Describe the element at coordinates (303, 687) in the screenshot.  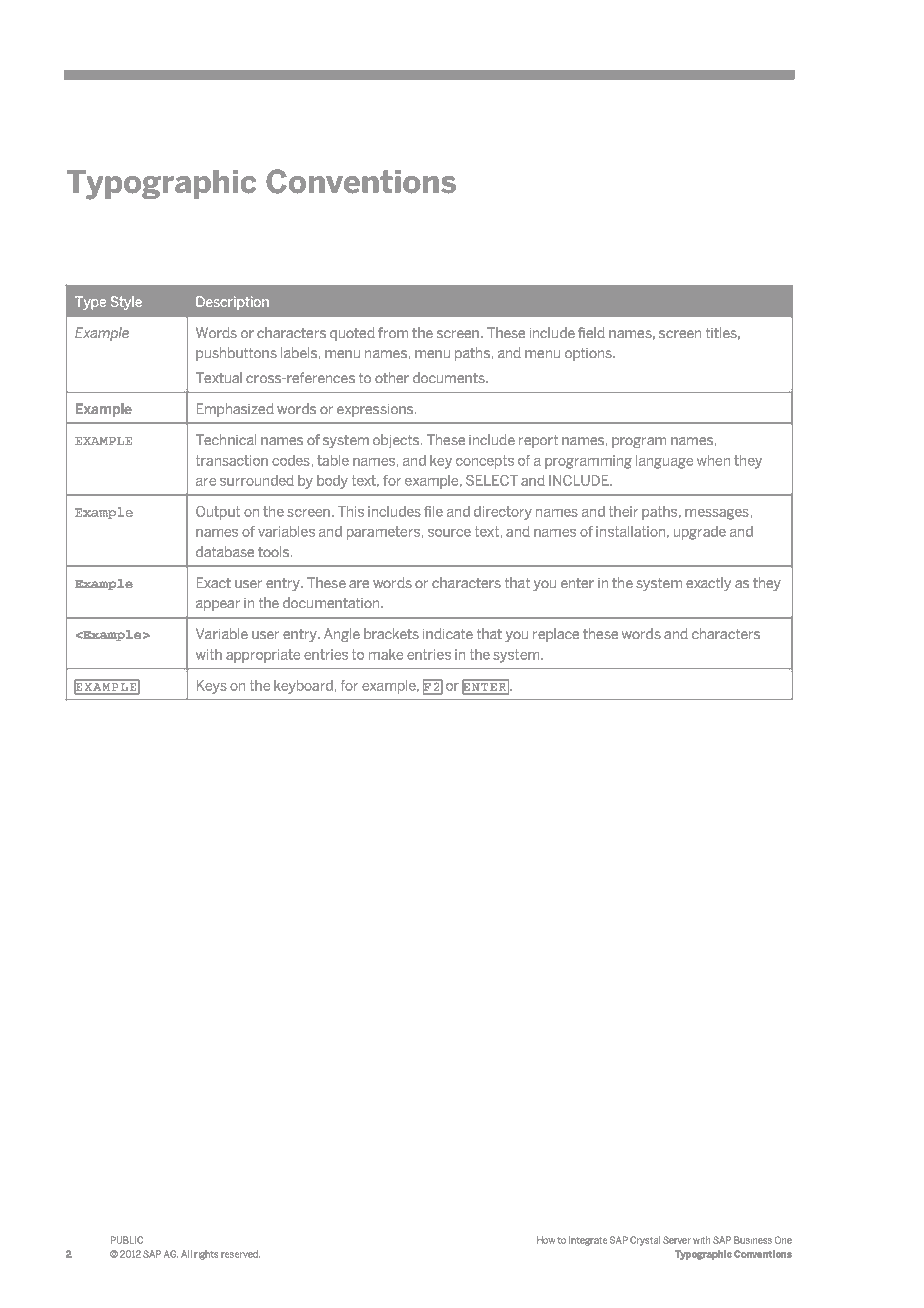
I see `keyboard` at that location.
